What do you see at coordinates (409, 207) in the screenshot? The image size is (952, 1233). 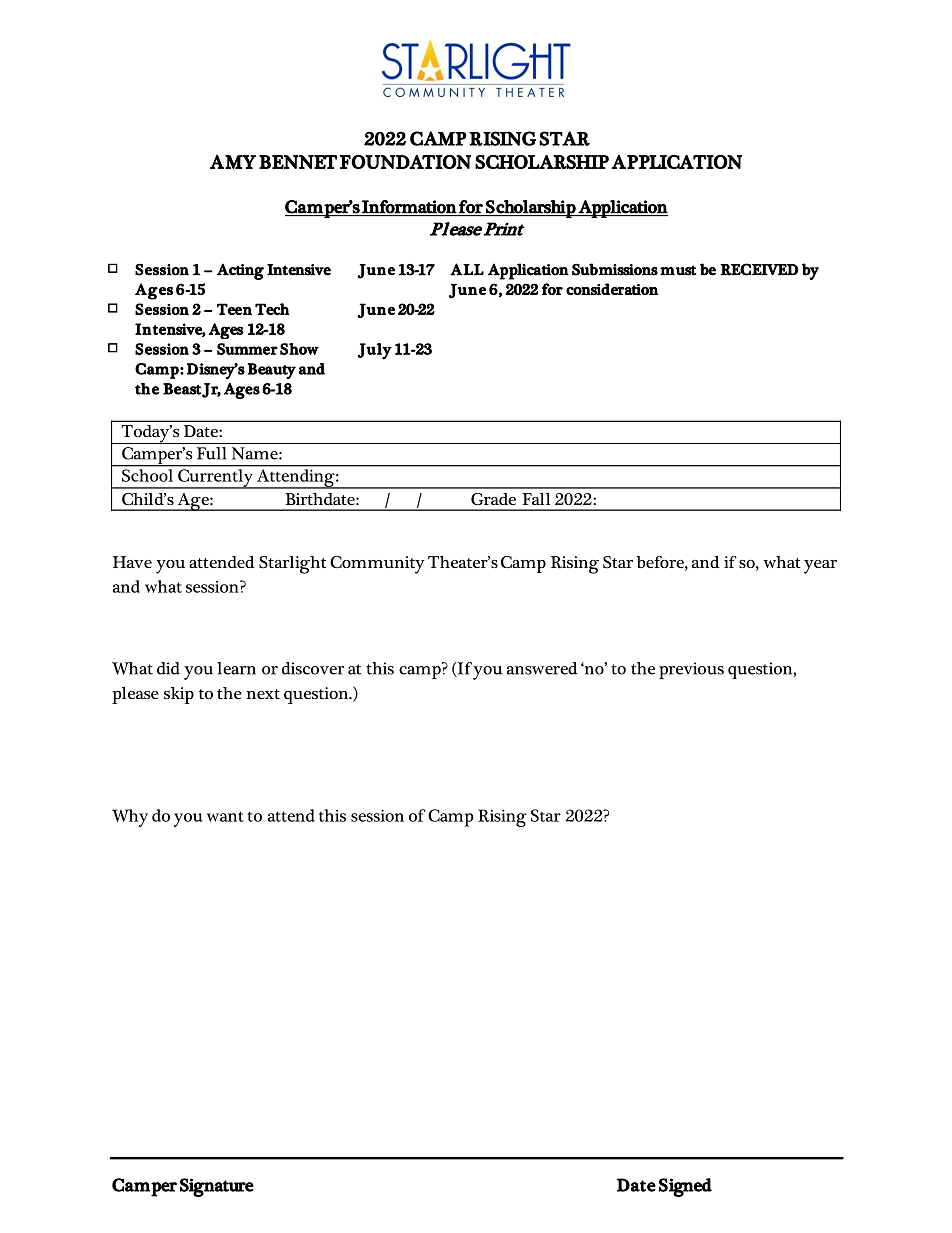 I see `Information` at bounding box center [409, 207].
